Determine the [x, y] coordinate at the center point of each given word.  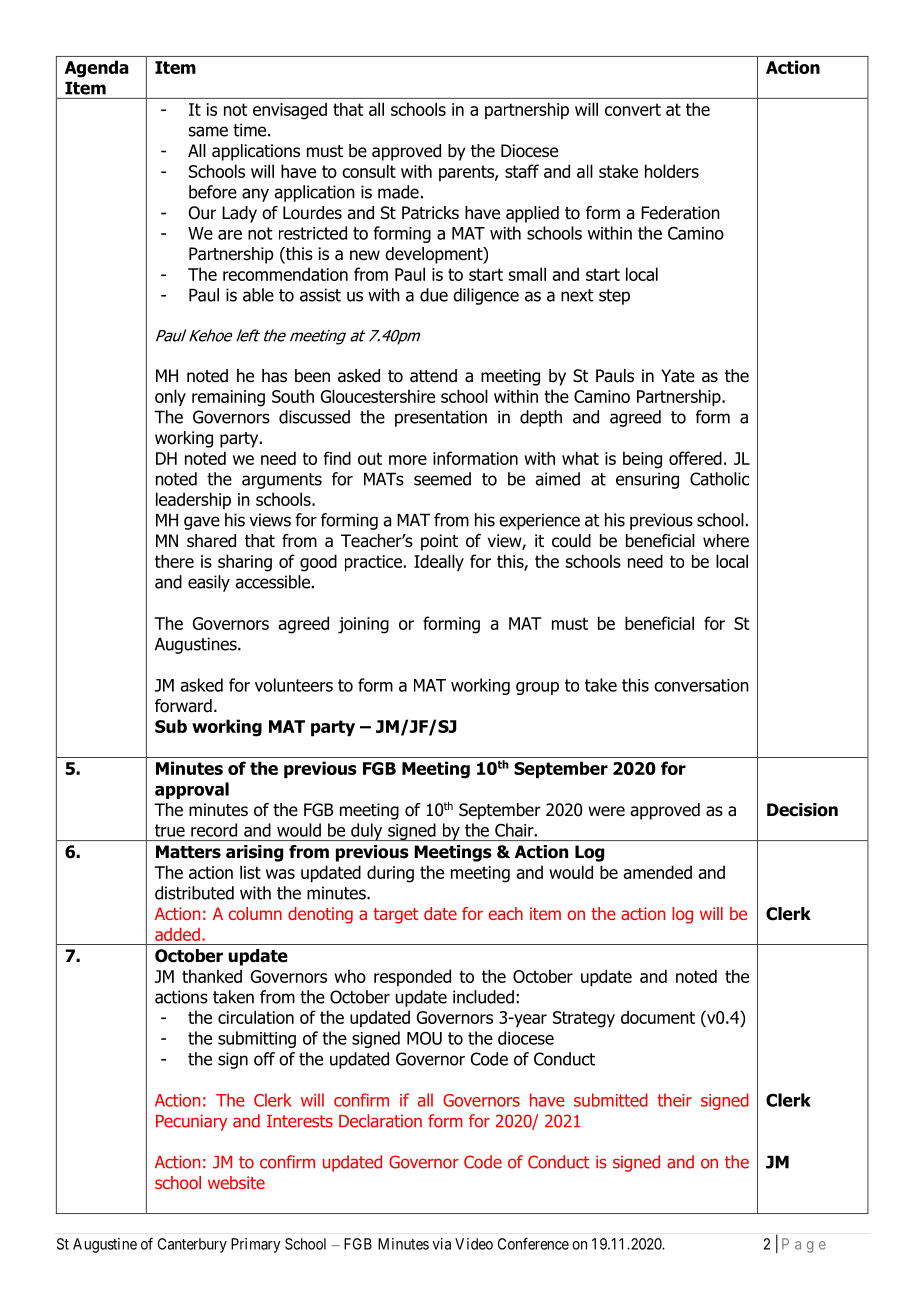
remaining [228, 398]
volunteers [294, 685]
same [208, 131]
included [483, 997]
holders [672, 171]
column [255, 913]
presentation [441, 418]
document [658, 1017]
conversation [701, 685]
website [236, 1182]
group [537, 688]
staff [522, 171]
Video [474, 1244]
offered [695, 458]
